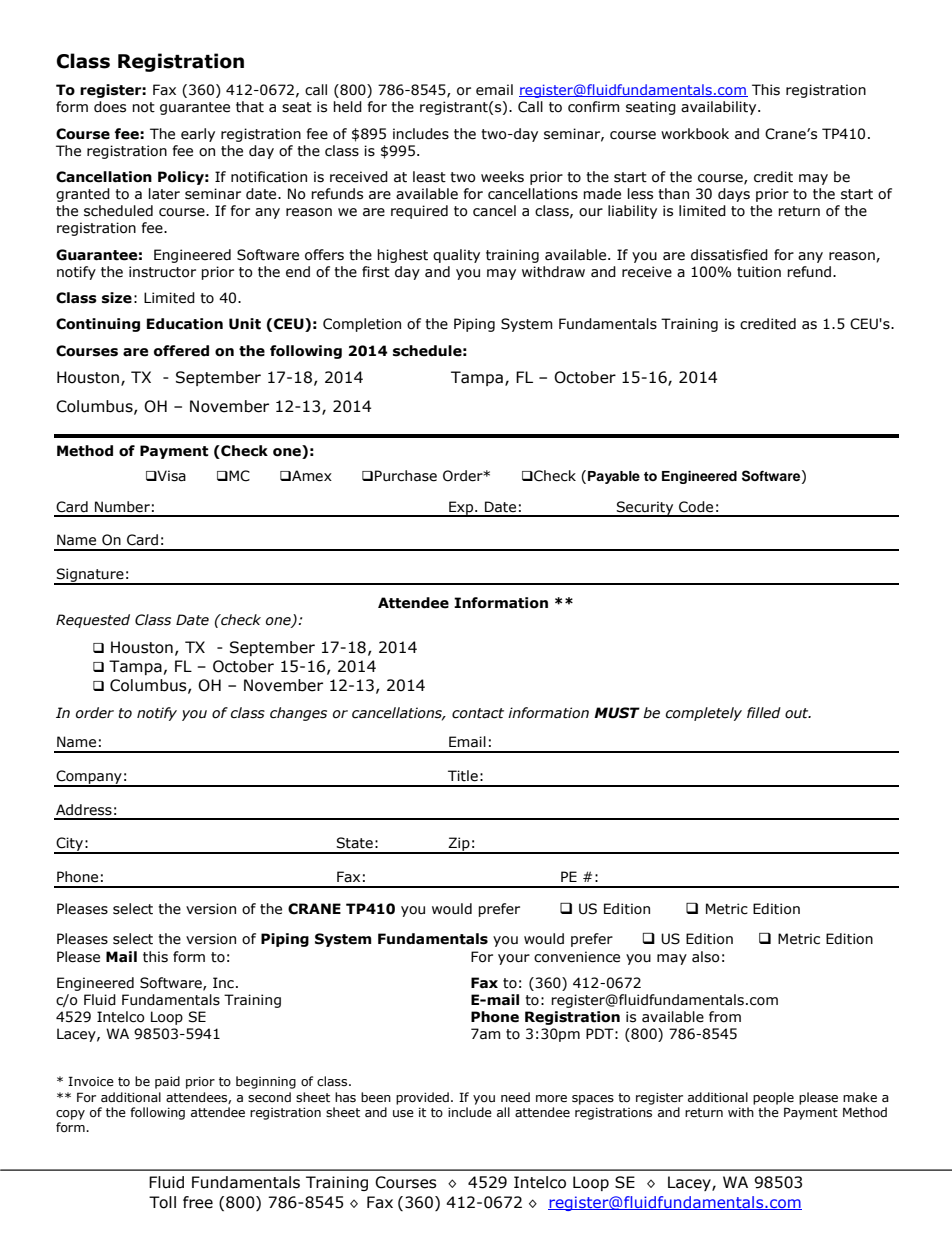 This page has width=952, height=1233. Describe the element at coordinates (198, 135) in the page. I see `early` at that location.
